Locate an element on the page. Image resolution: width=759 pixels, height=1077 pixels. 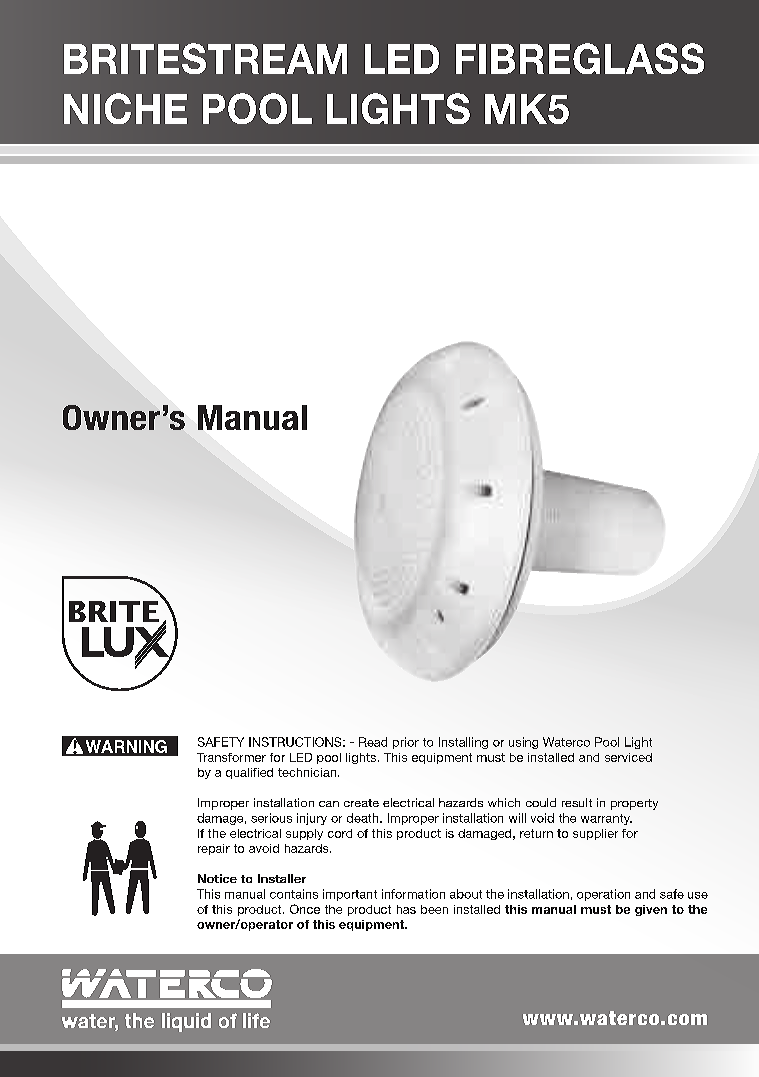
NICHE is located at coordinates (125, 108).
